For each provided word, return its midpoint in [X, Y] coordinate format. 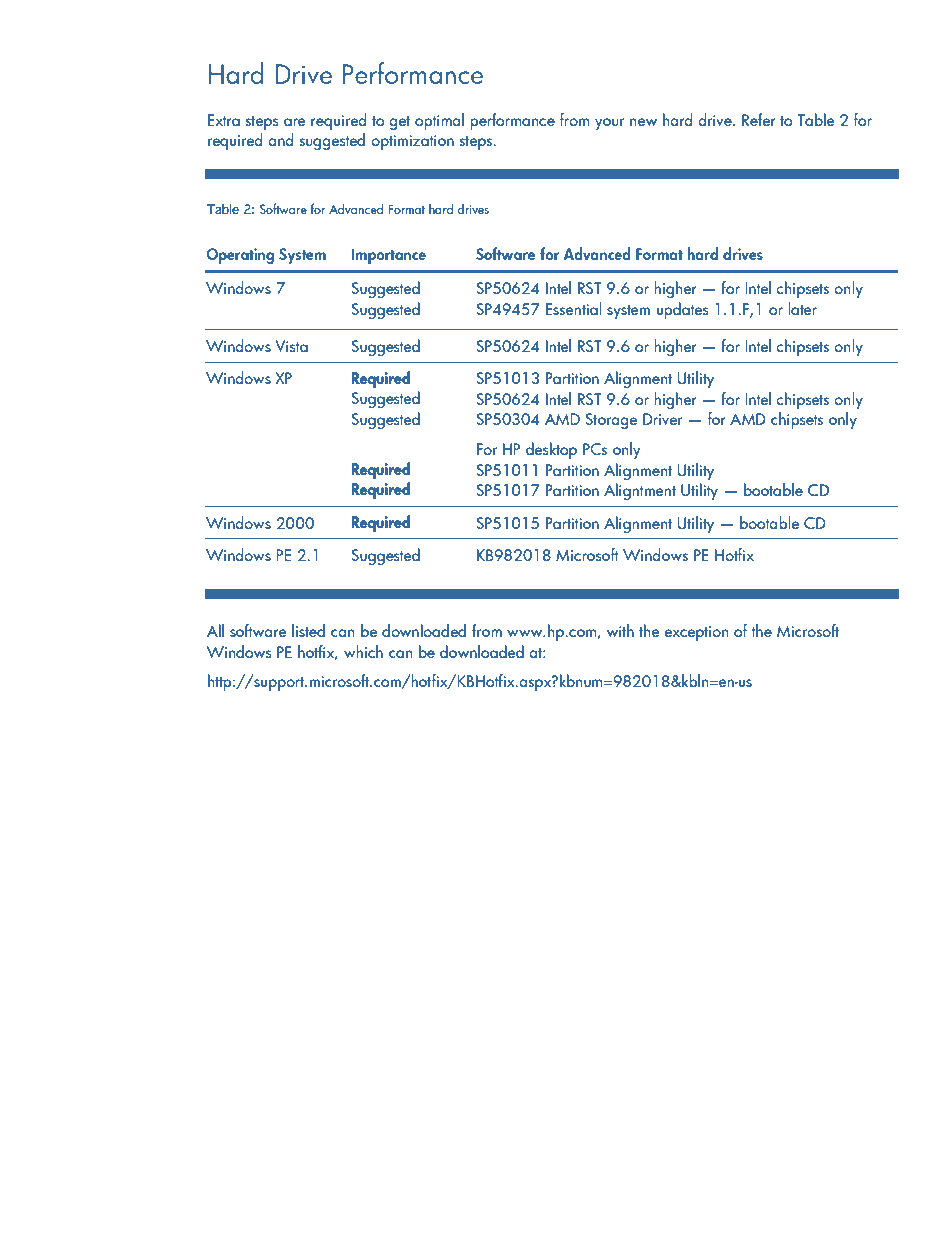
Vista [292, 346]
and [281, 139]
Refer [759, 119]
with [620, 630]
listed [308, 630]
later [802, 308]
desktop [551, 450]
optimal [439, 121]
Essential [573, 308]
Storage [611, 421]
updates [683, 310]
